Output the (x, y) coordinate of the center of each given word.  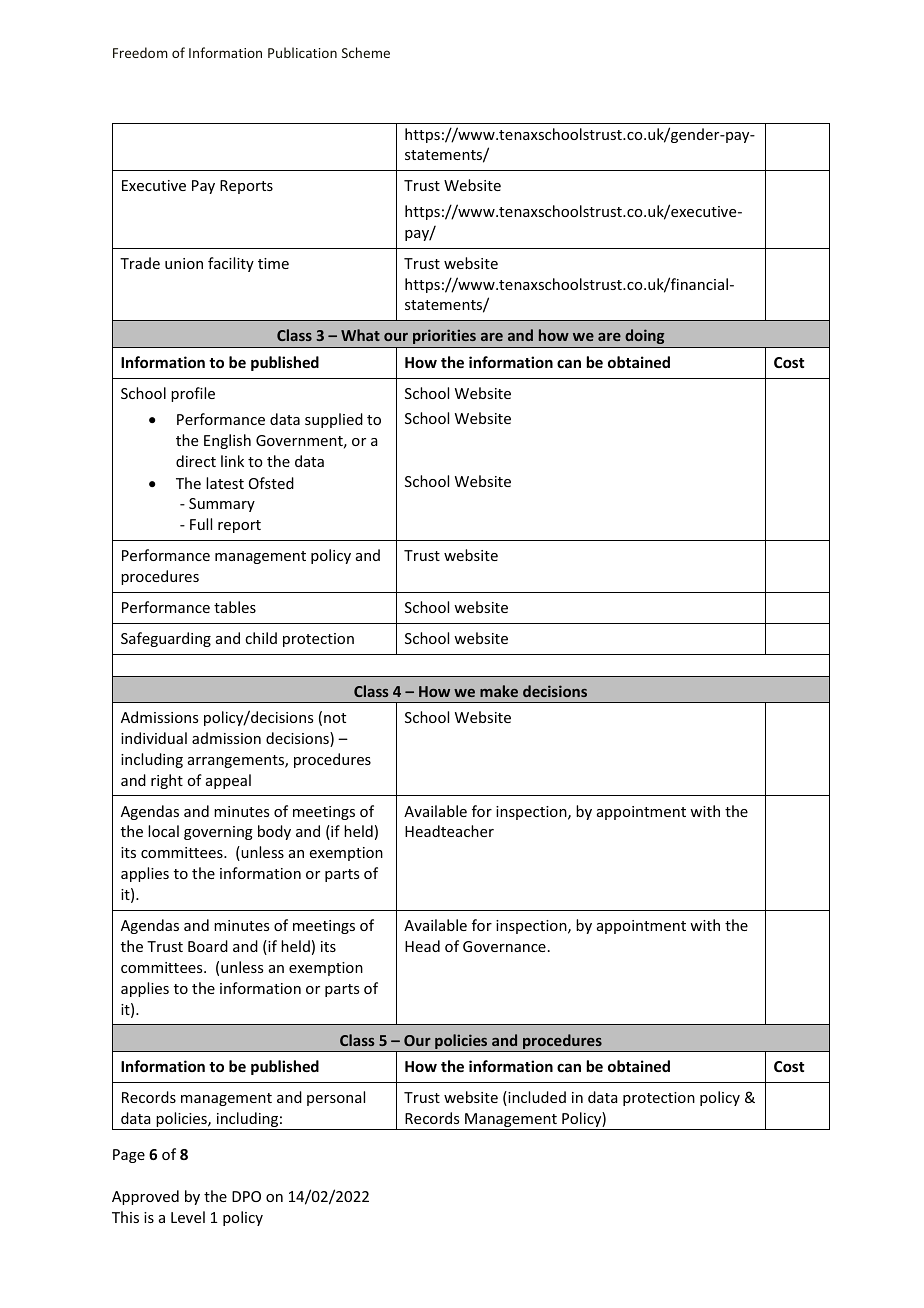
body (274, 832)
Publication (302, 52)
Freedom (140, 52)
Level (188, 1217)
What (360, 335)
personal (336, 1098)
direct (196, 461)
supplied (334, 420)
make (499, 691)
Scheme (366, 52)
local (163, 831)
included (536, 1098)
